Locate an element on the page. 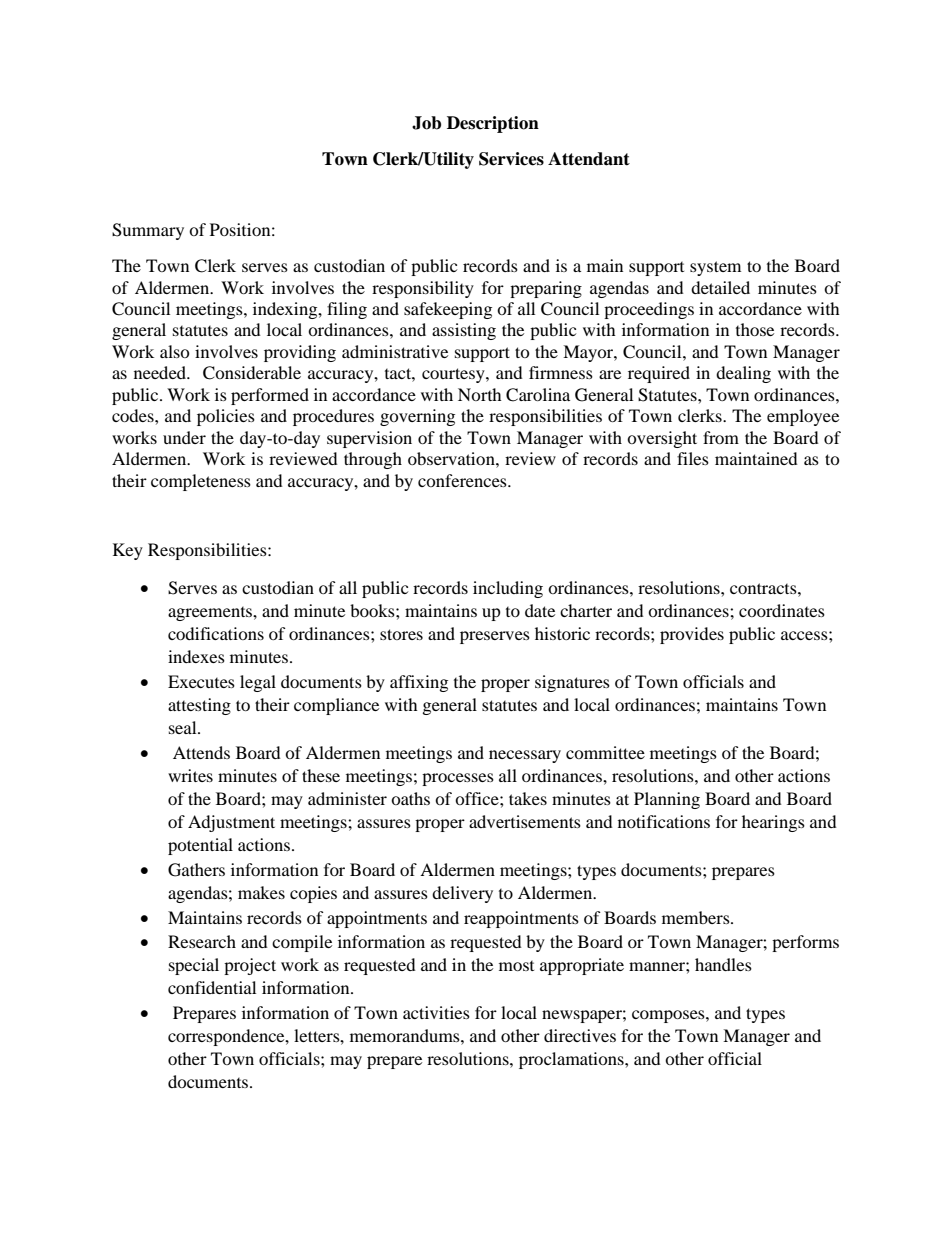 This page has width=952, height=1233. Summary is located at coordinates (148, 231).
